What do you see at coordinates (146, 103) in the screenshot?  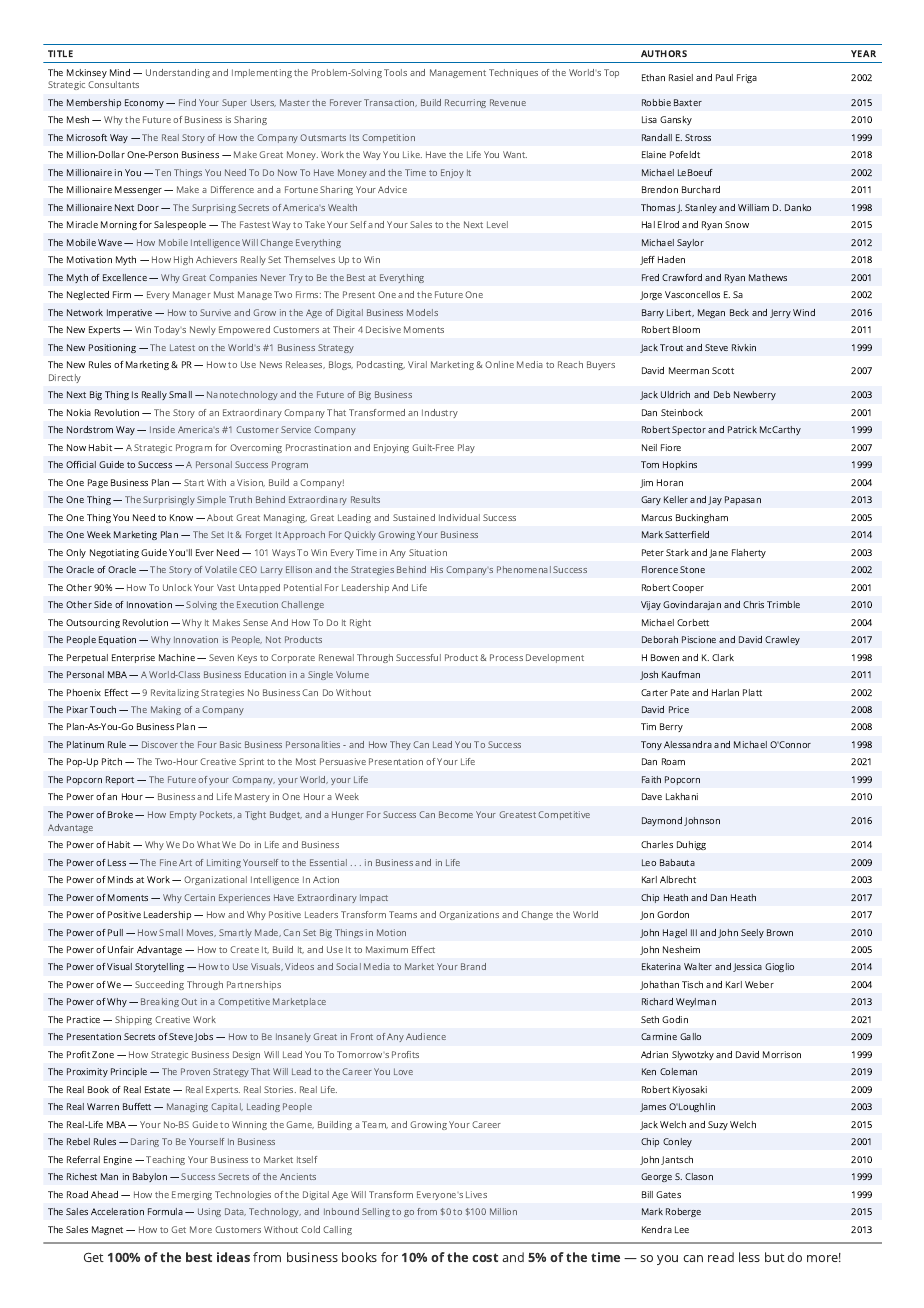 I see `Economy` at bounding box center [146, 103].
